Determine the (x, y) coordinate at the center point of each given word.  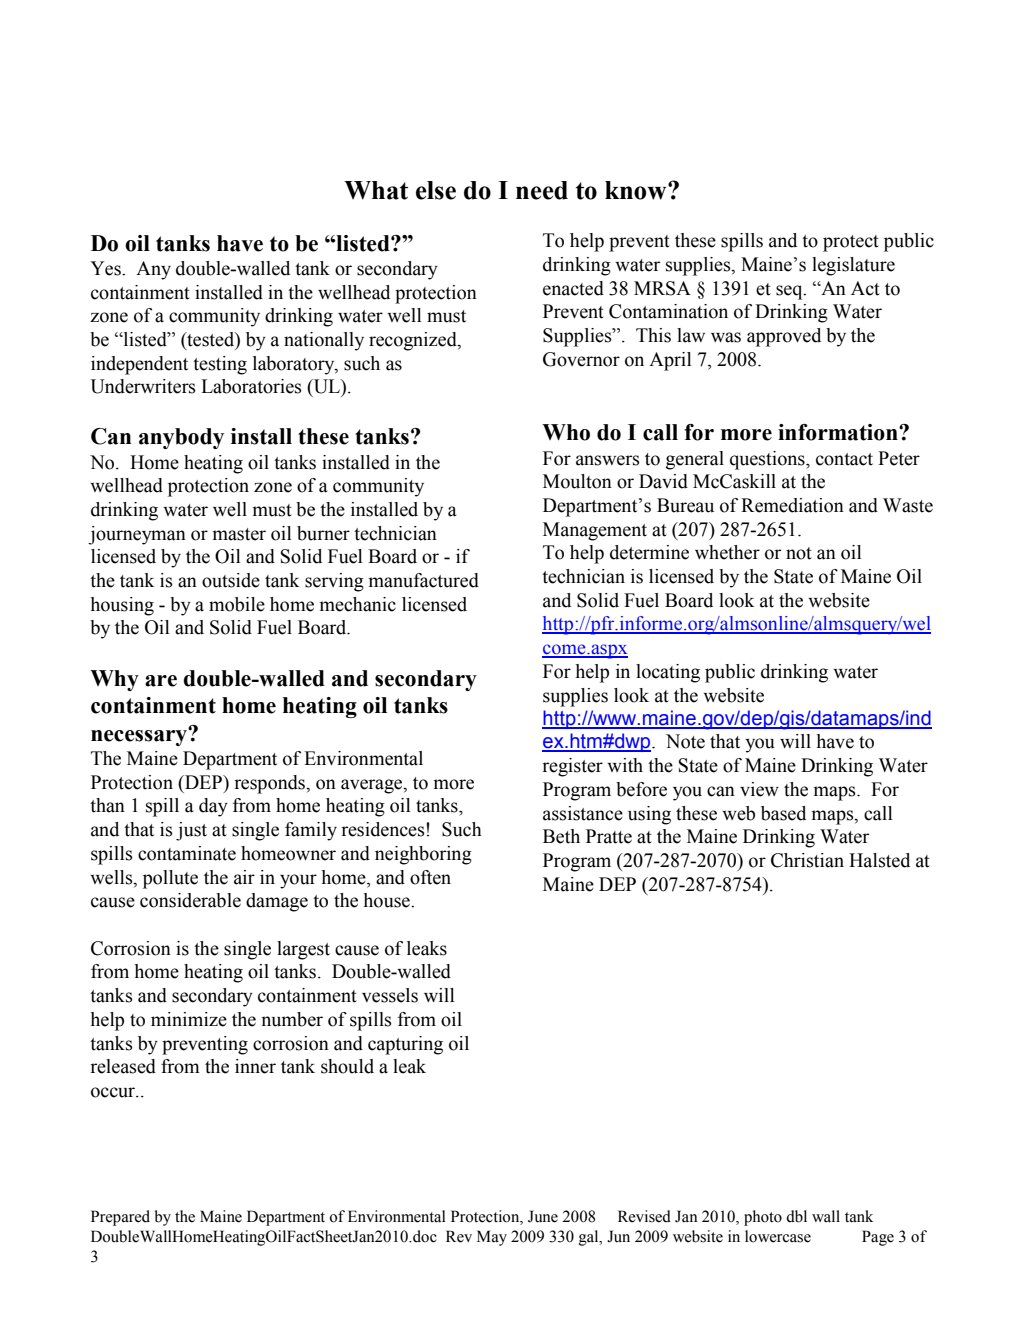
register (572, 767)
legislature (853, 266)
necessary (140, 736)
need (542, 190)
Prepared (120, 1218)
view (759, 789)
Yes (106, 268)
